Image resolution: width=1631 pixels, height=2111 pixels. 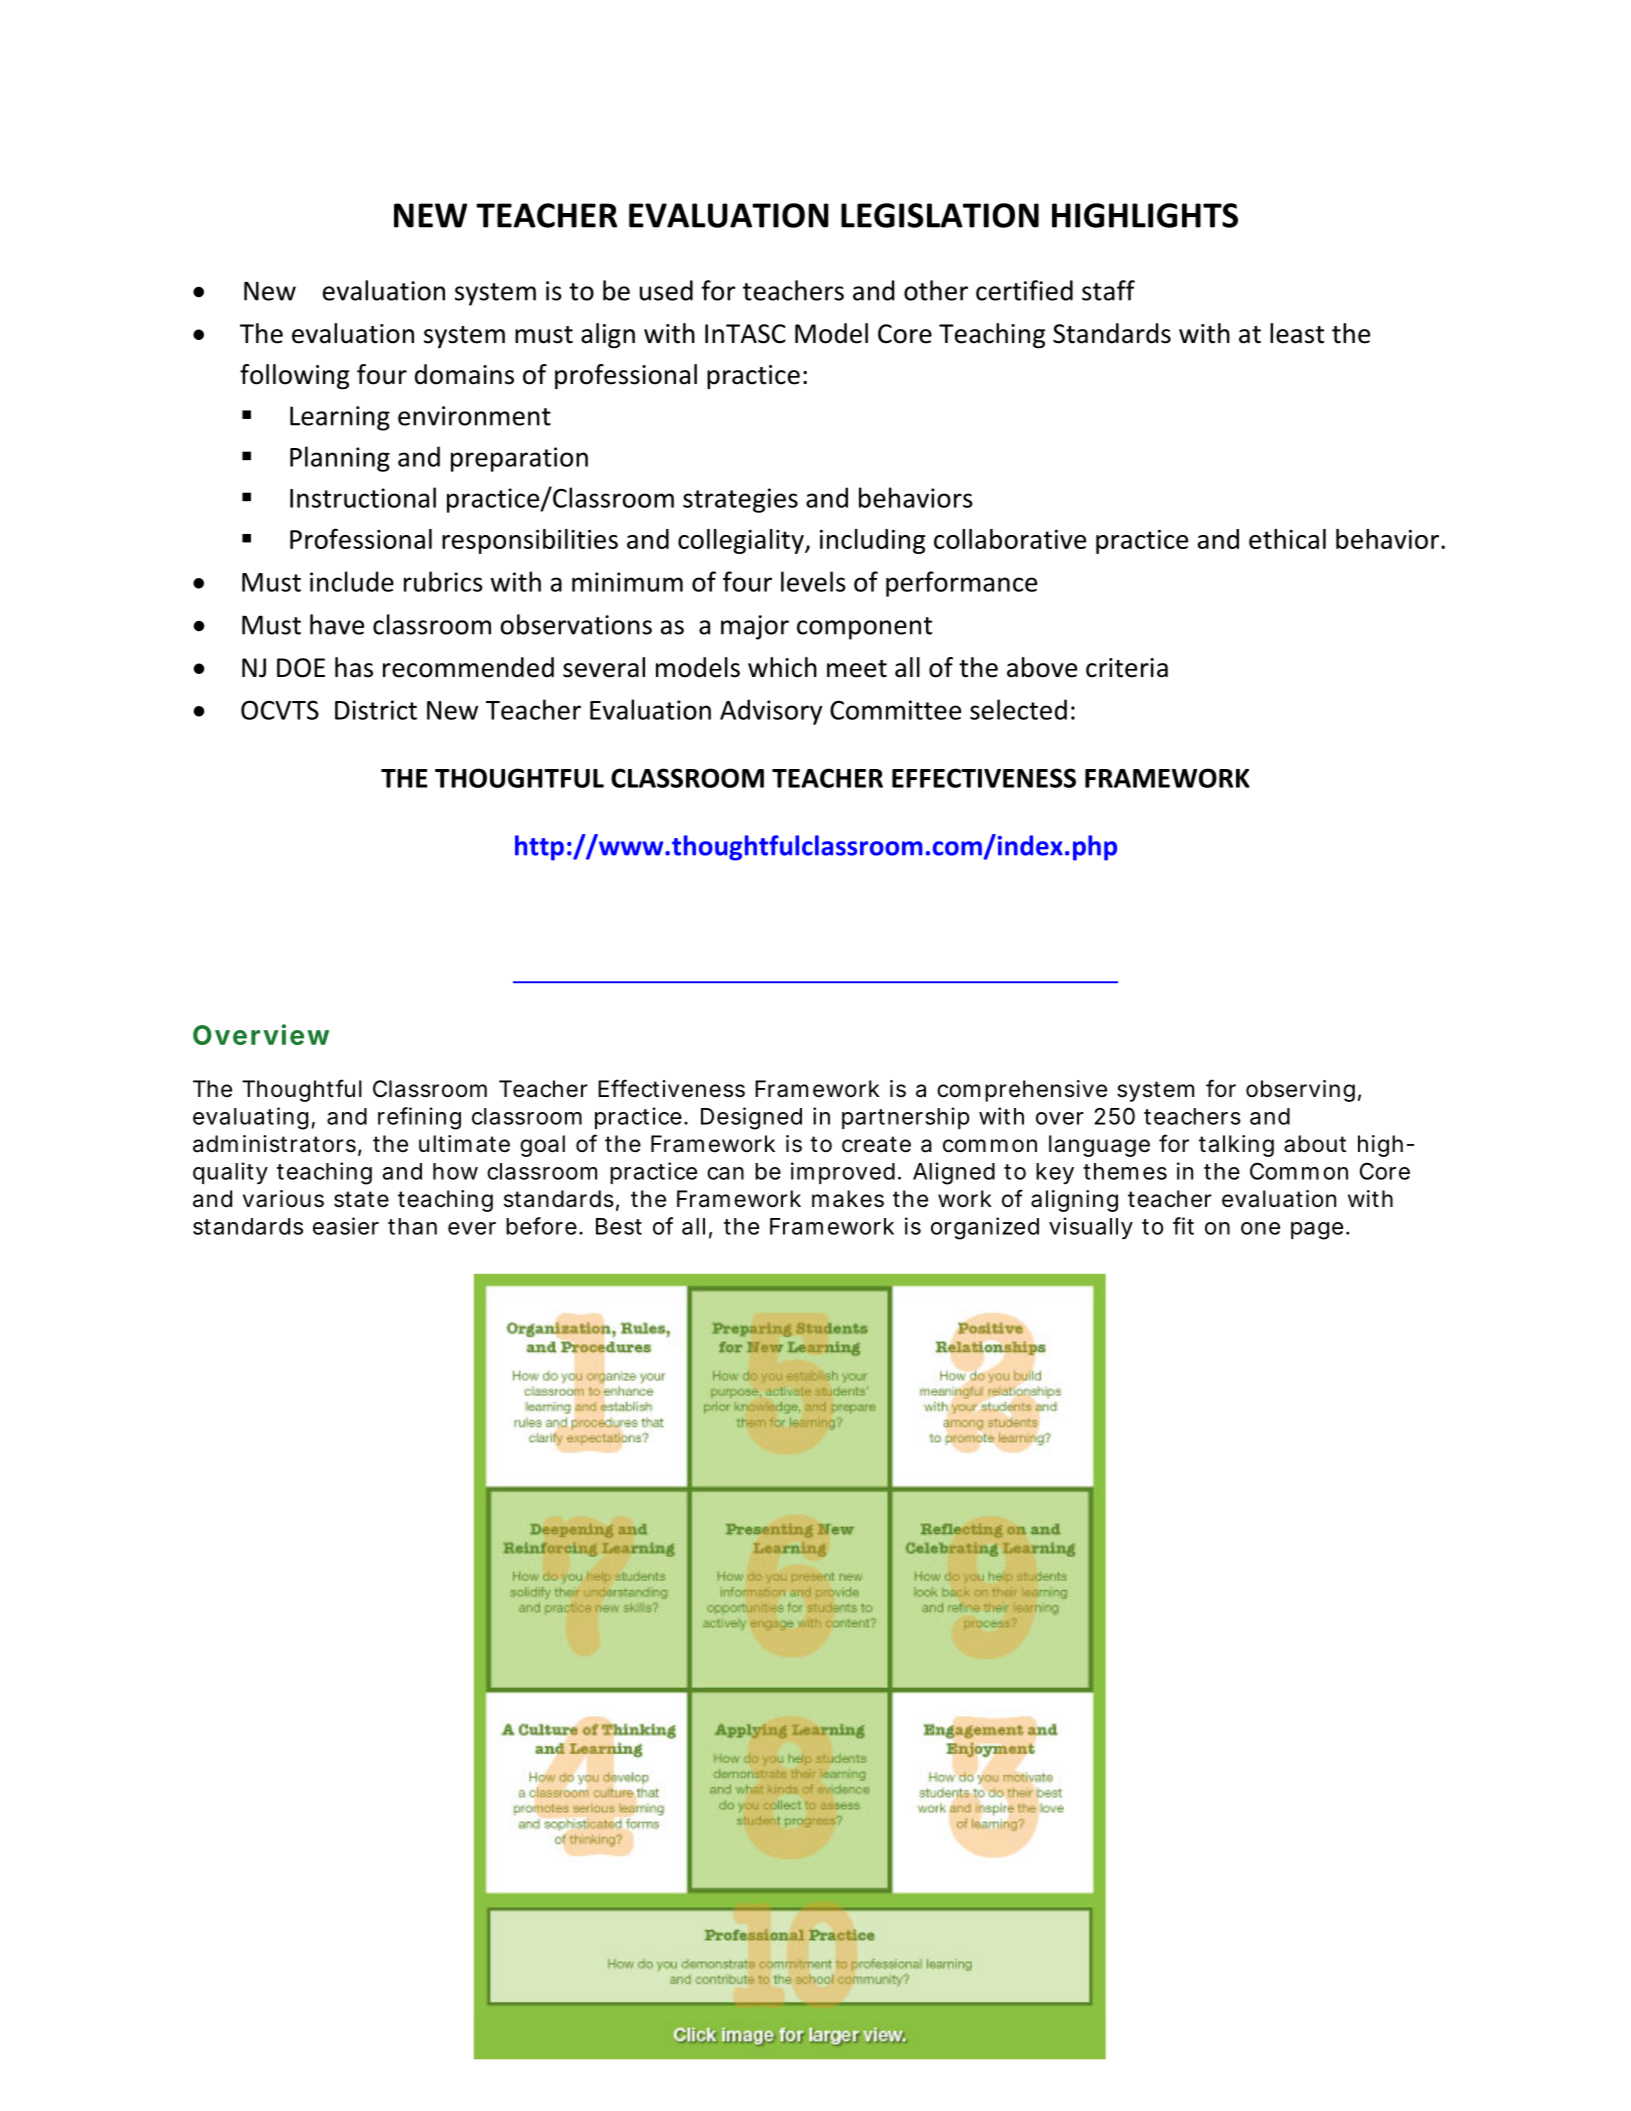 What do you see at coordinates (771, 712) in the screenshot?
I see `Advisory` at bounding box center [771, 712].
